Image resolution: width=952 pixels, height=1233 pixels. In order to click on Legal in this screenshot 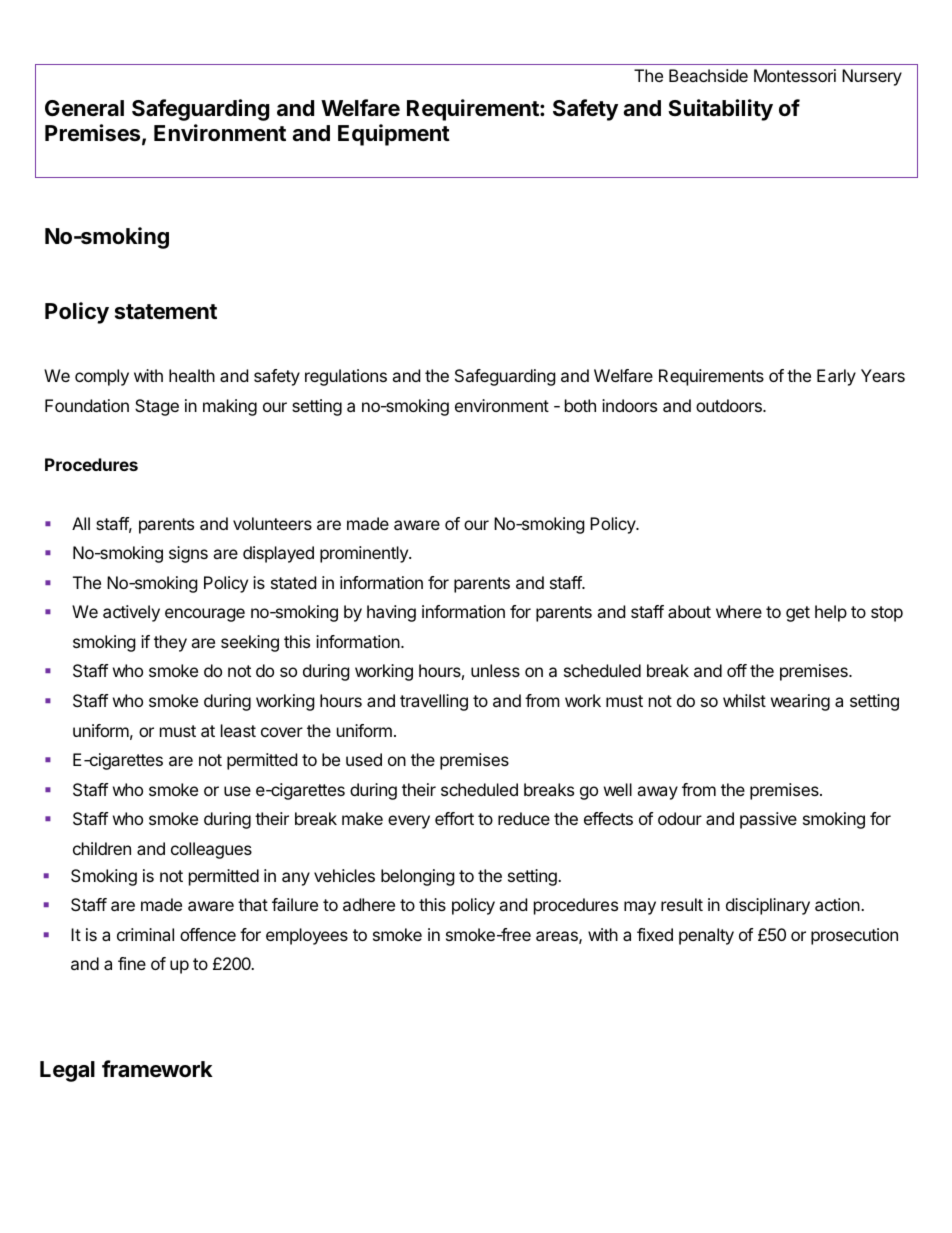, I will do `click(67, 1071)`.
